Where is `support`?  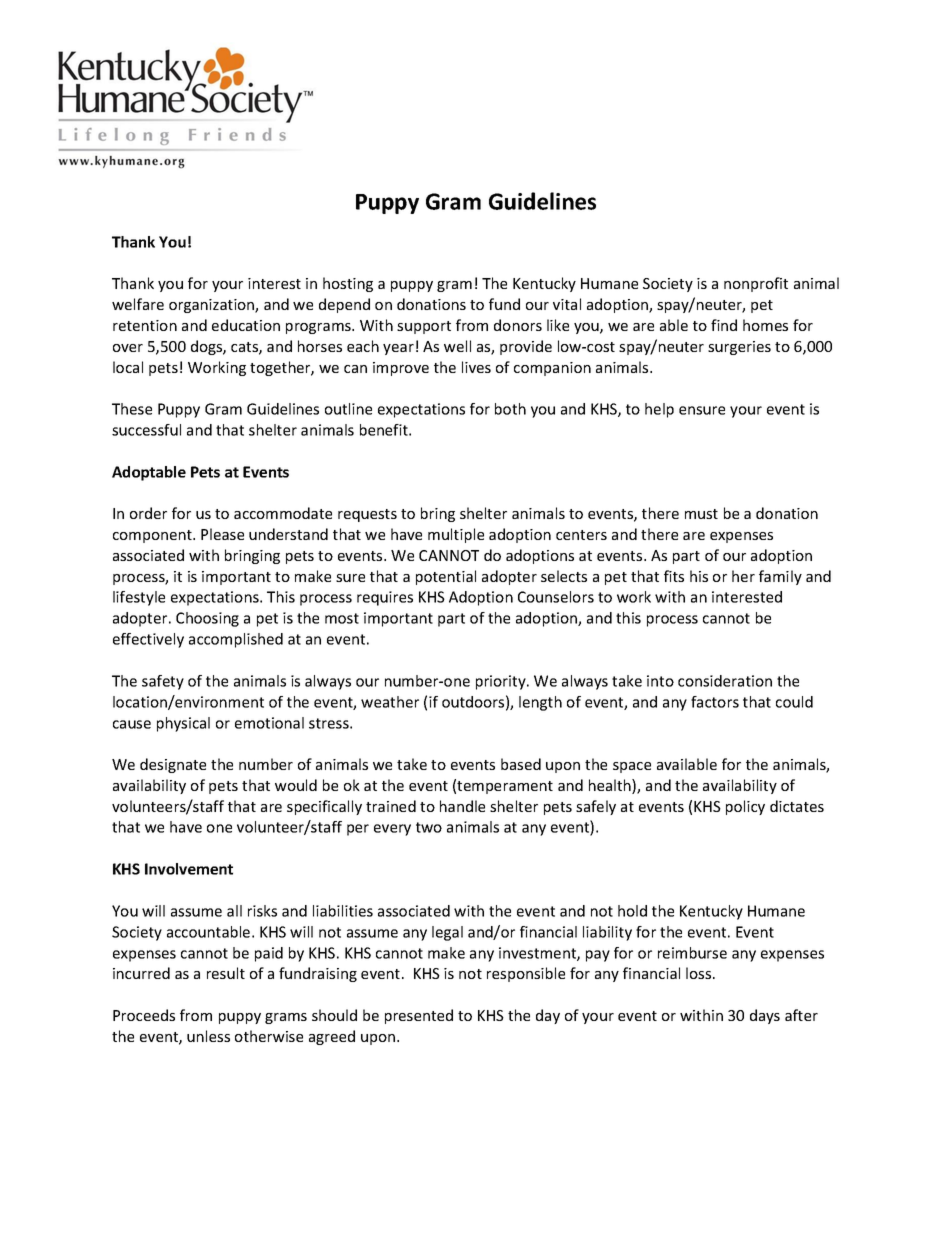 support is located at coordinates (424, 327).
